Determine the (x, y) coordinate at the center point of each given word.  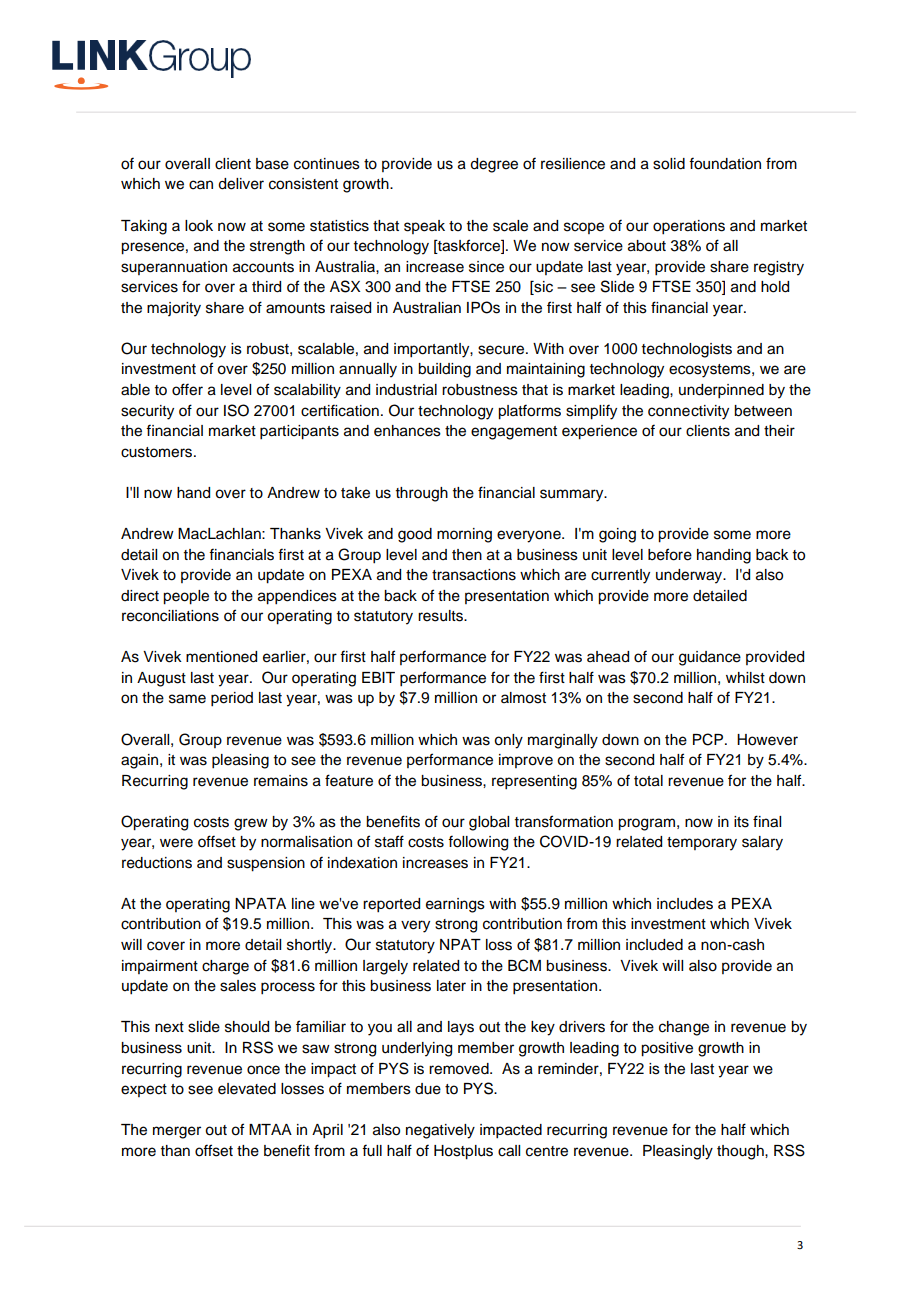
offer (187, 389)
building (444, 370)
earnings (455, 905)
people (186, 597)
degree (494, 165)
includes (685, 904)
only (508, 741)
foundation (725, 163)
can (201, 185)
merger (177, 1132)
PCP (709, 739)
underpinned (721, 391)
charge (225, 967)
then (467, 555)
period (232, 699)
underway (690, 576)
